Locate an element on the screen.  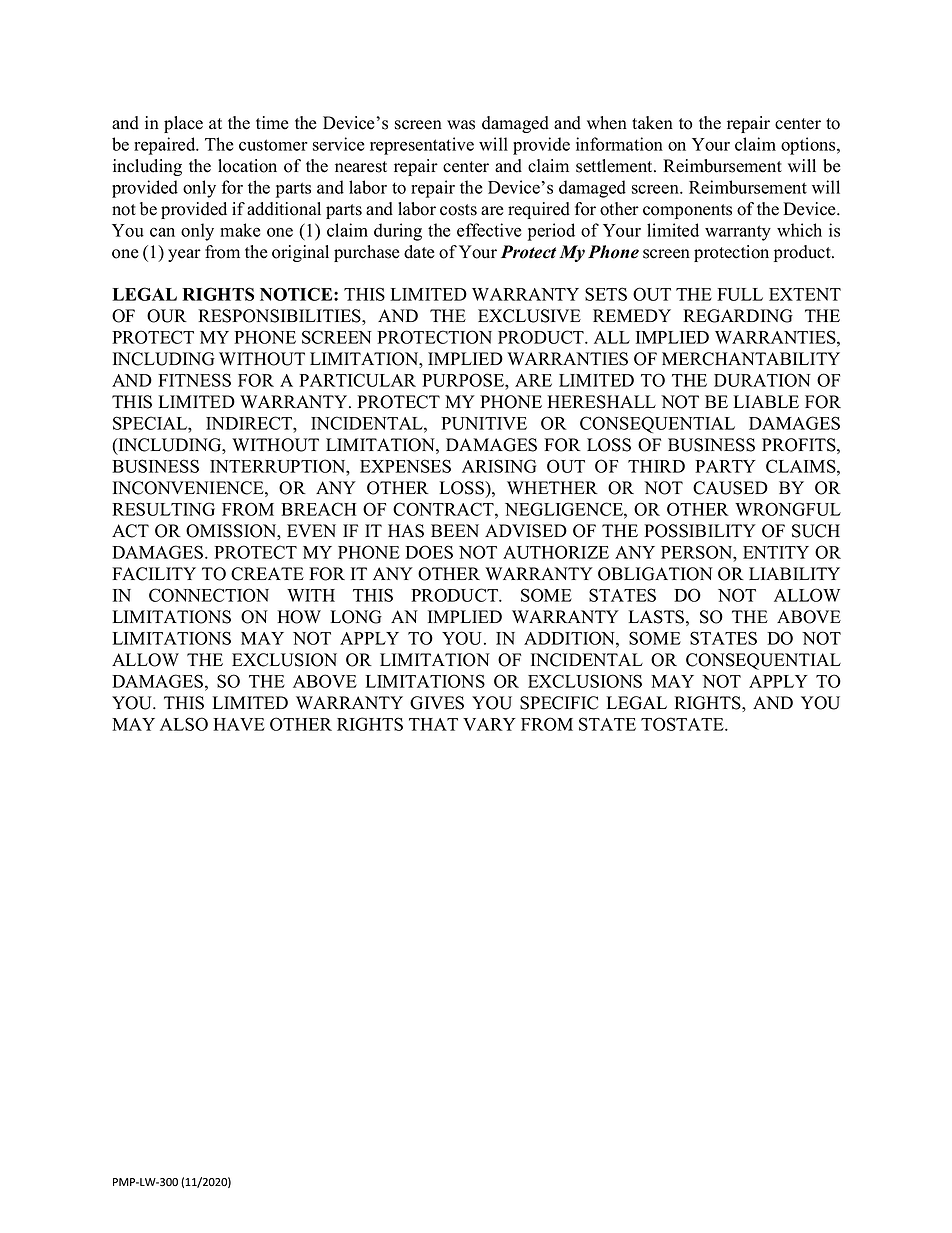
LIABLE is located at coordinates (766, 401).
